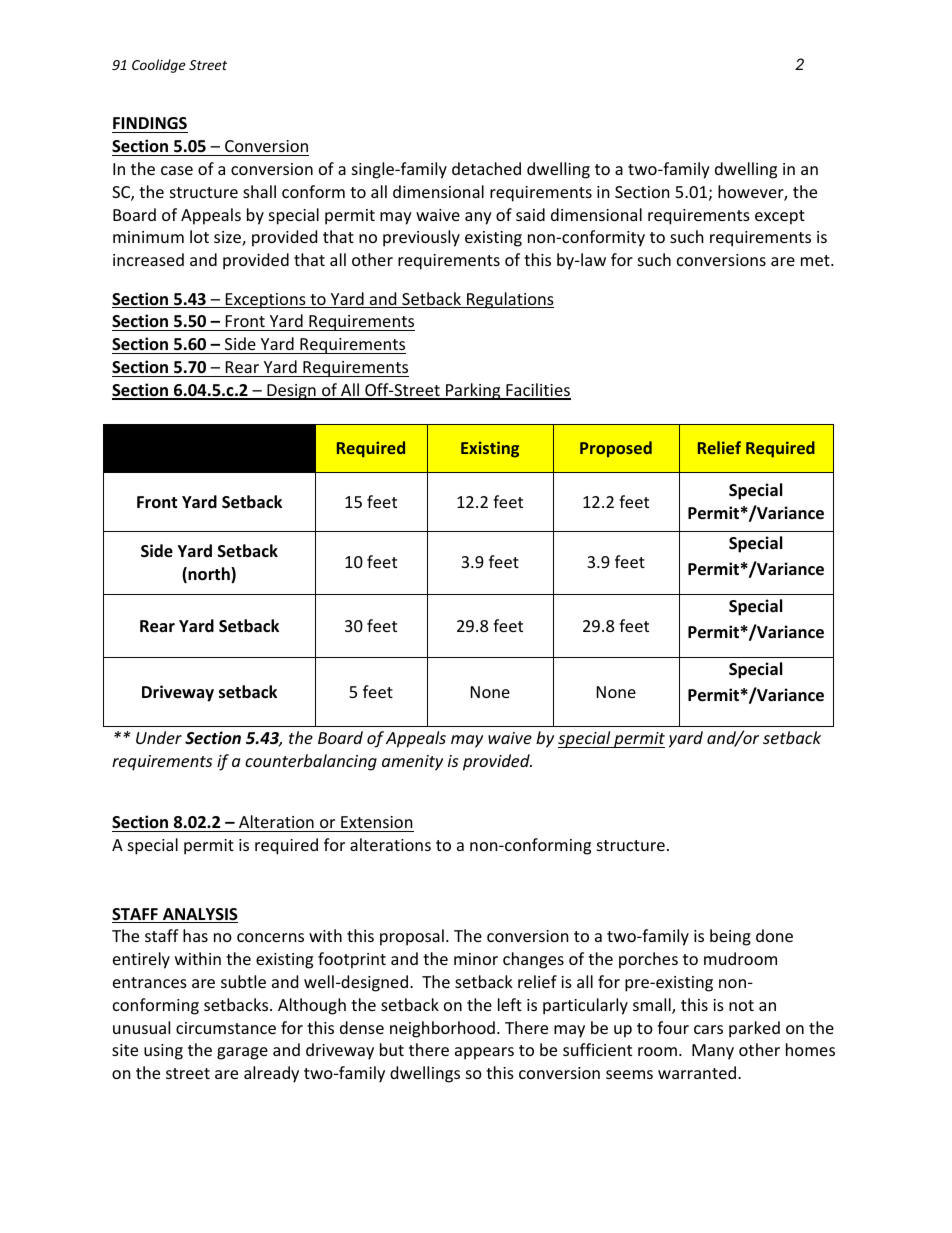 This screenshot has width=952, height=1233. I want to click on Under, so click(159, 737).
